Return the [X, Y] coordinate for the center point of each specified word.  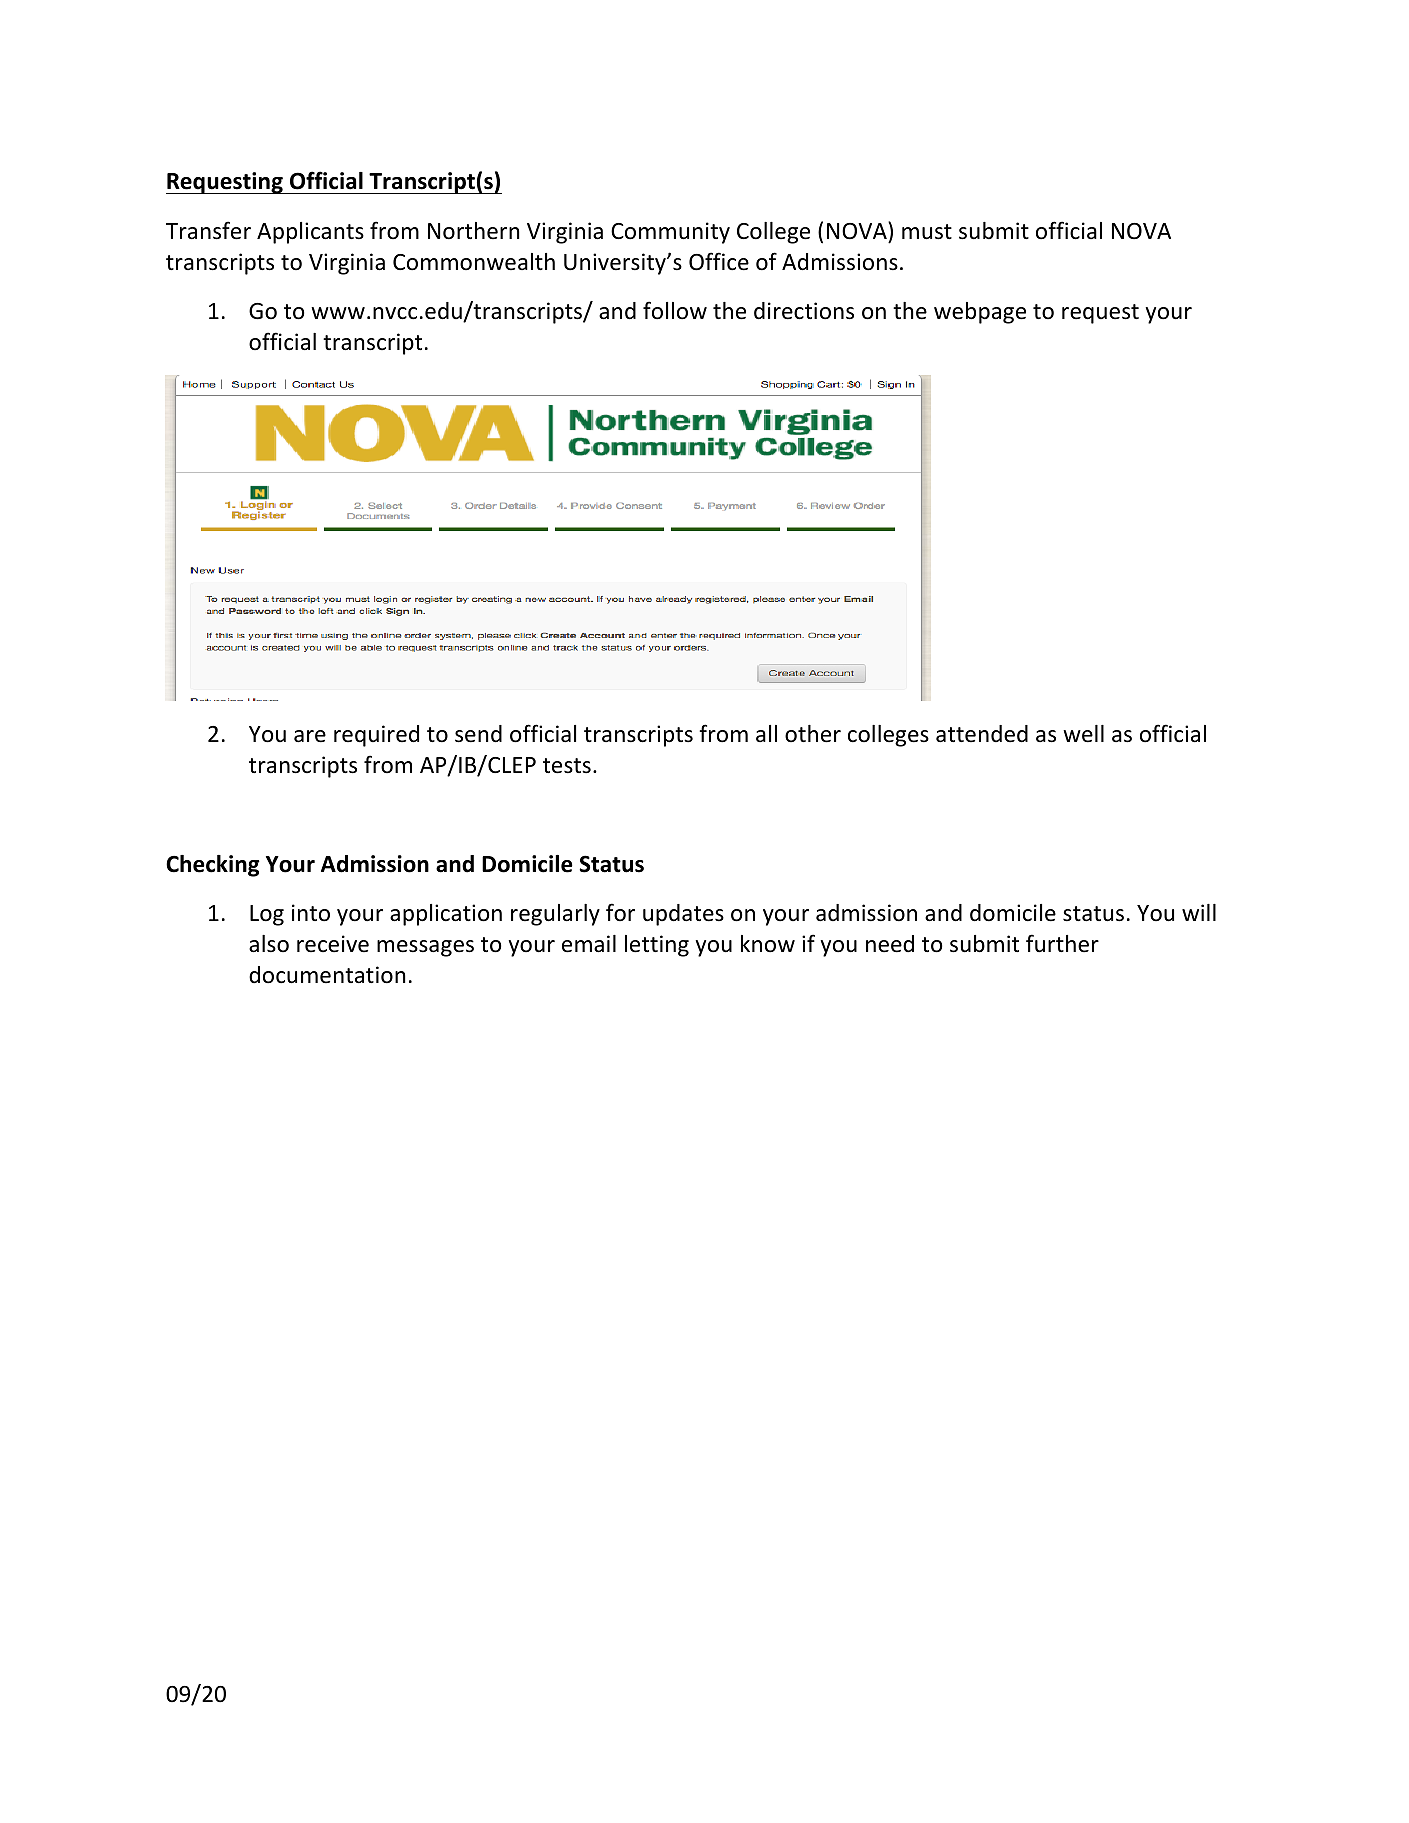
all [766, 733]
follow [675, 310]
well [1083, 734]
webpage [980, 313]
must [927, 232]
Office [719, 261]
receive [333, 944]
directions [804, 311]
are [310, 736]
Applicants [310, 233]
